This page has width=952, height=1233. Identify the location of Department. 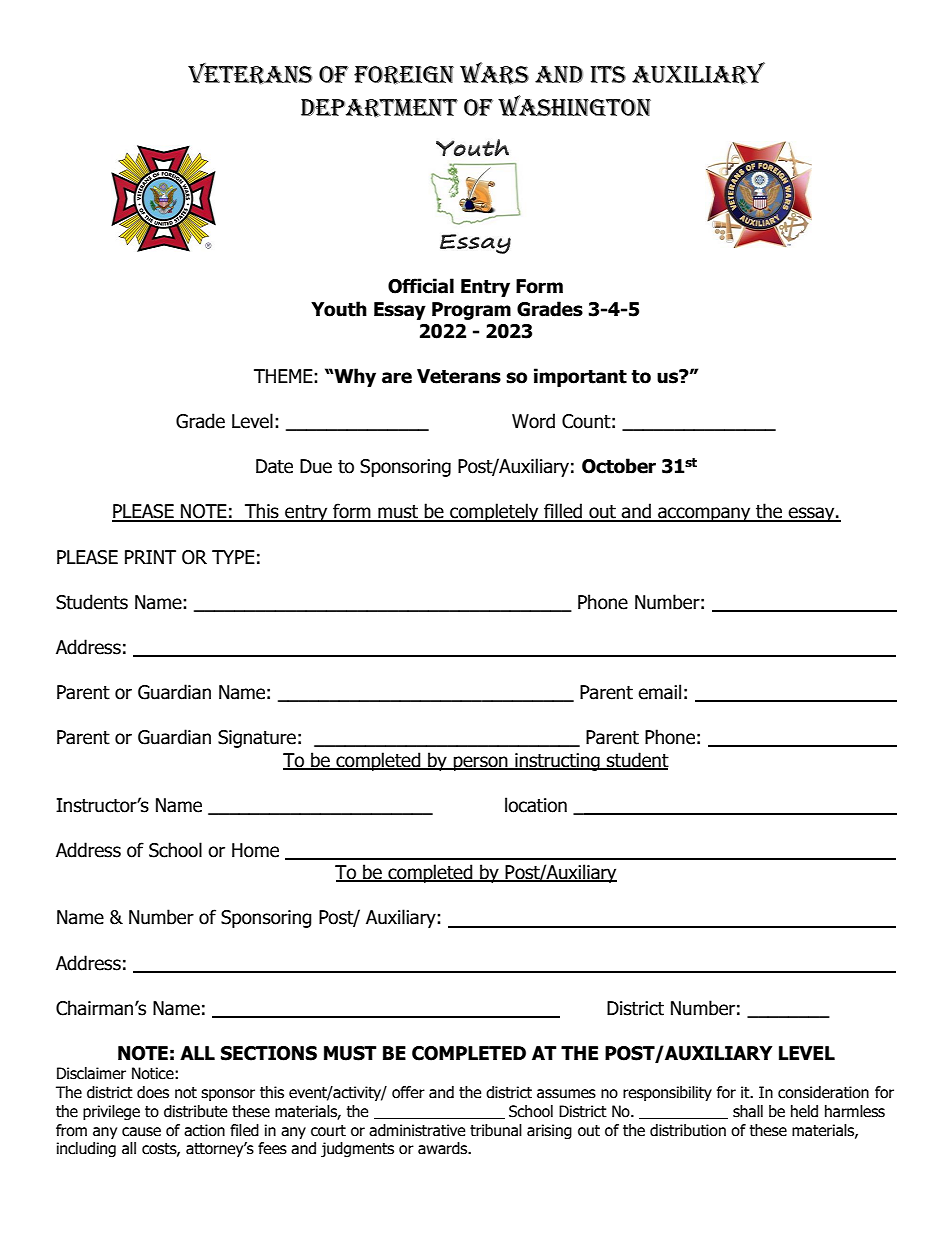
(379, 108).
